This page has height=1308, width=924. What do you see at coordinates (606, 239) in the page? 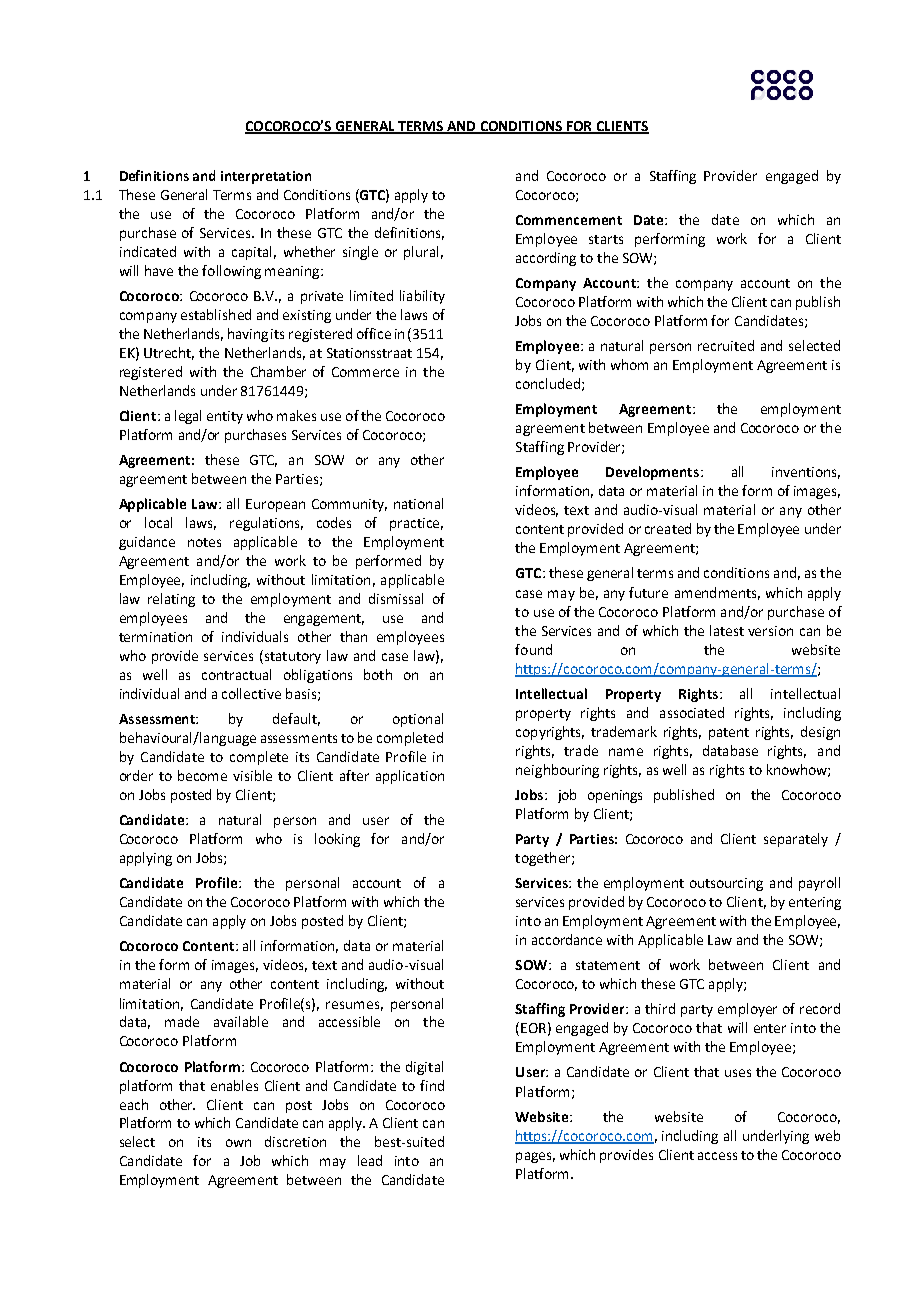
I see `starts` at bounding box center [606, 239].
